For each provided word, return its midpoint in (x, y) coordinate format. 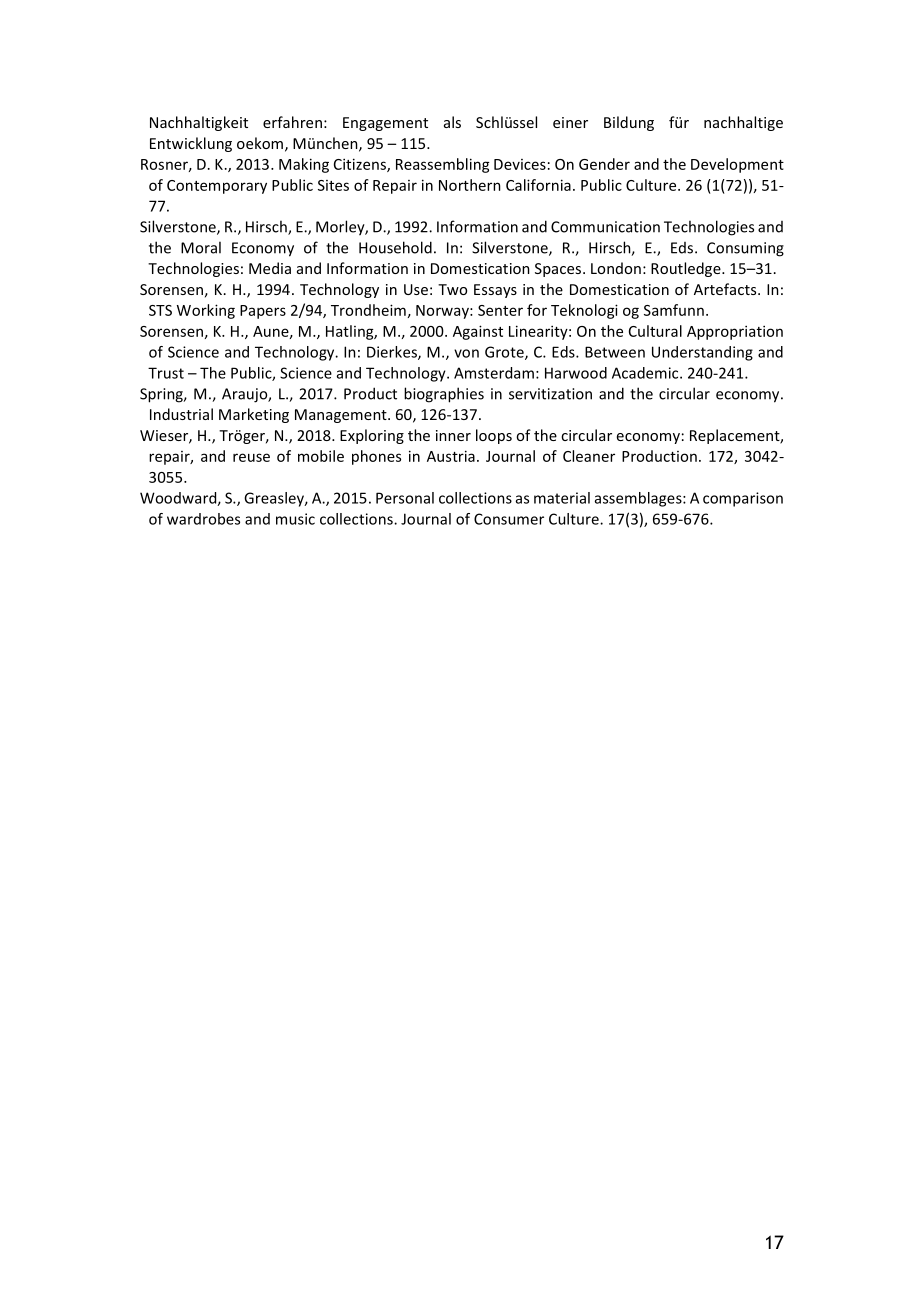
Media (270, 268)
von (466, 353)
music (295, 519)
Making (304, 165)
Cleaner (589, 456)
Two (452, 289)
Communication (605, 227)
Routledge (687, 269)
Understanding (702, 353)
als (452, 122)
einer (570, 122)
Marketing (254, 415)
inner (453, 435)
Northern (470, 185)
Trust (166, 373)
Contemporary (217, 187)
